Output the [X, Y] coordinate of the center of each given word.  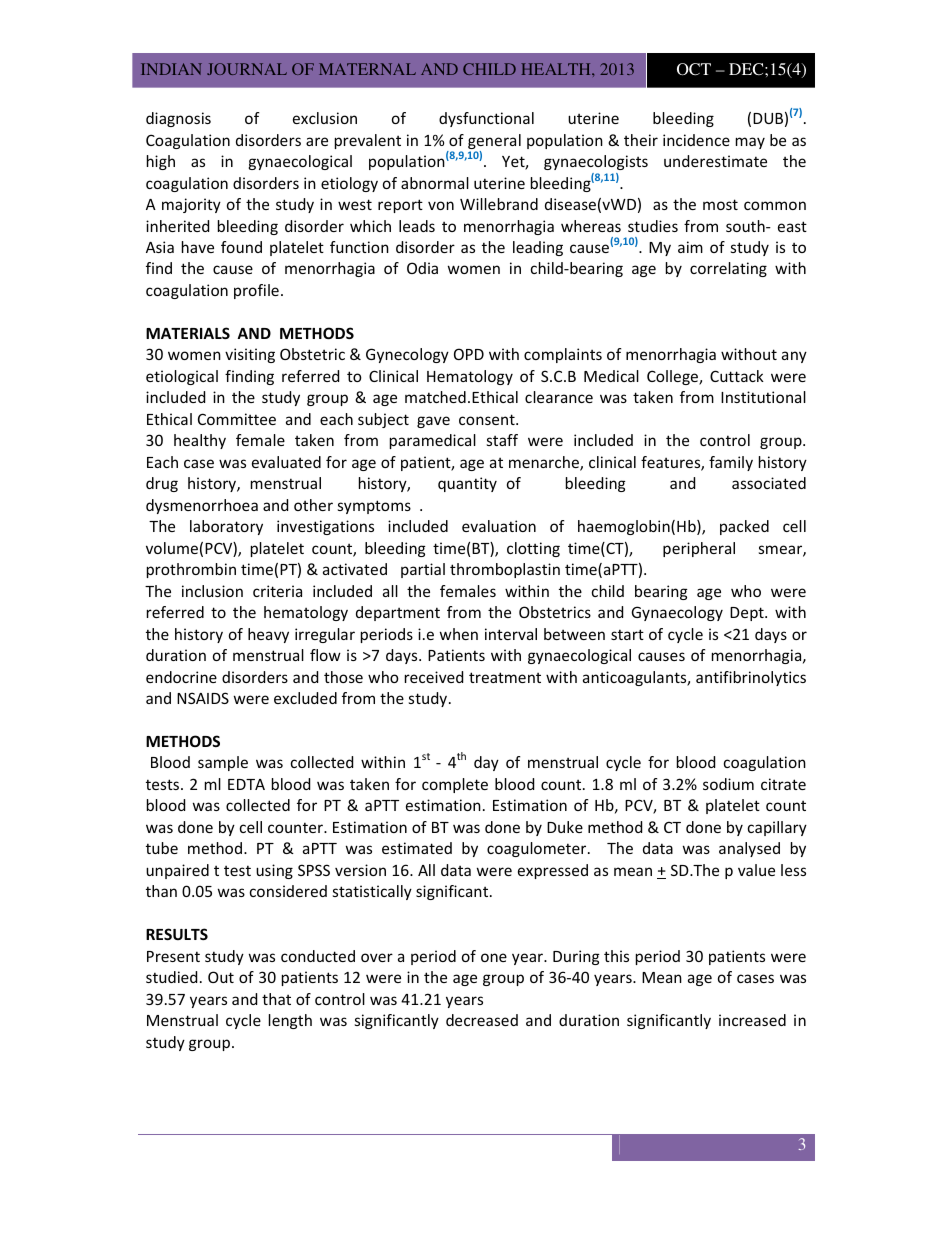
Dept [748, 614]
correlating [728, 269]
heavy [268, 635]
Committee [237, 419]
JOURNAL [247, 69]
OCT [694, 69]
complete [455, 785]
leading [538, 248]
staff [502, 440]
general [494, 143]
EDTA [246, 784]
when [459, 634]
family [731, 463]
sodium [728, 784]
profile [256, 291]
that [276, 999]
